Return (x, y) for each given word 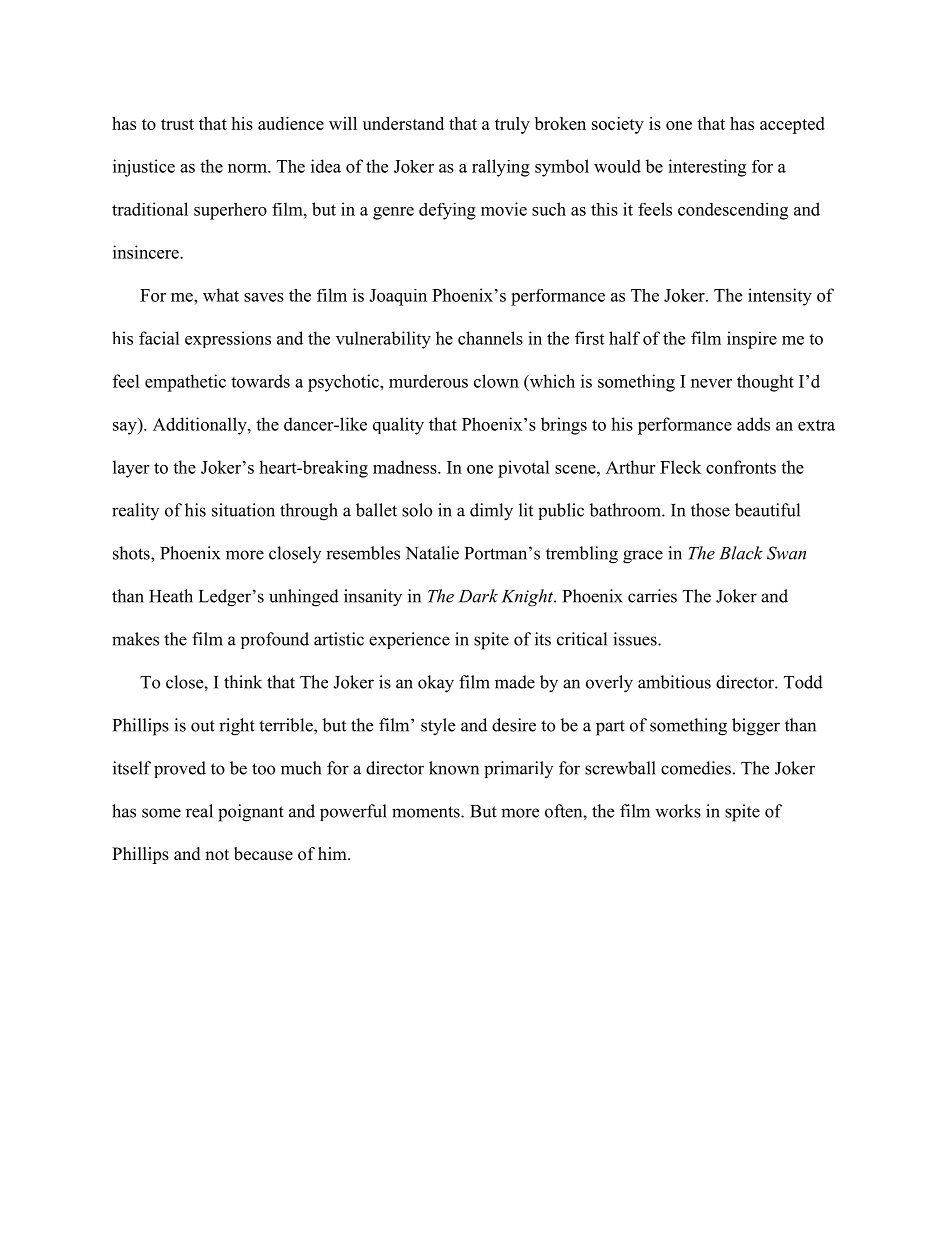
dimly (491, 512)
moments (427, 812)
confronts (741, 467)
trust (177, 124)
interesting (707, 168)
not (217, 855)
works (678, 811)
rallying (501, 168)
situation (243, 510)
